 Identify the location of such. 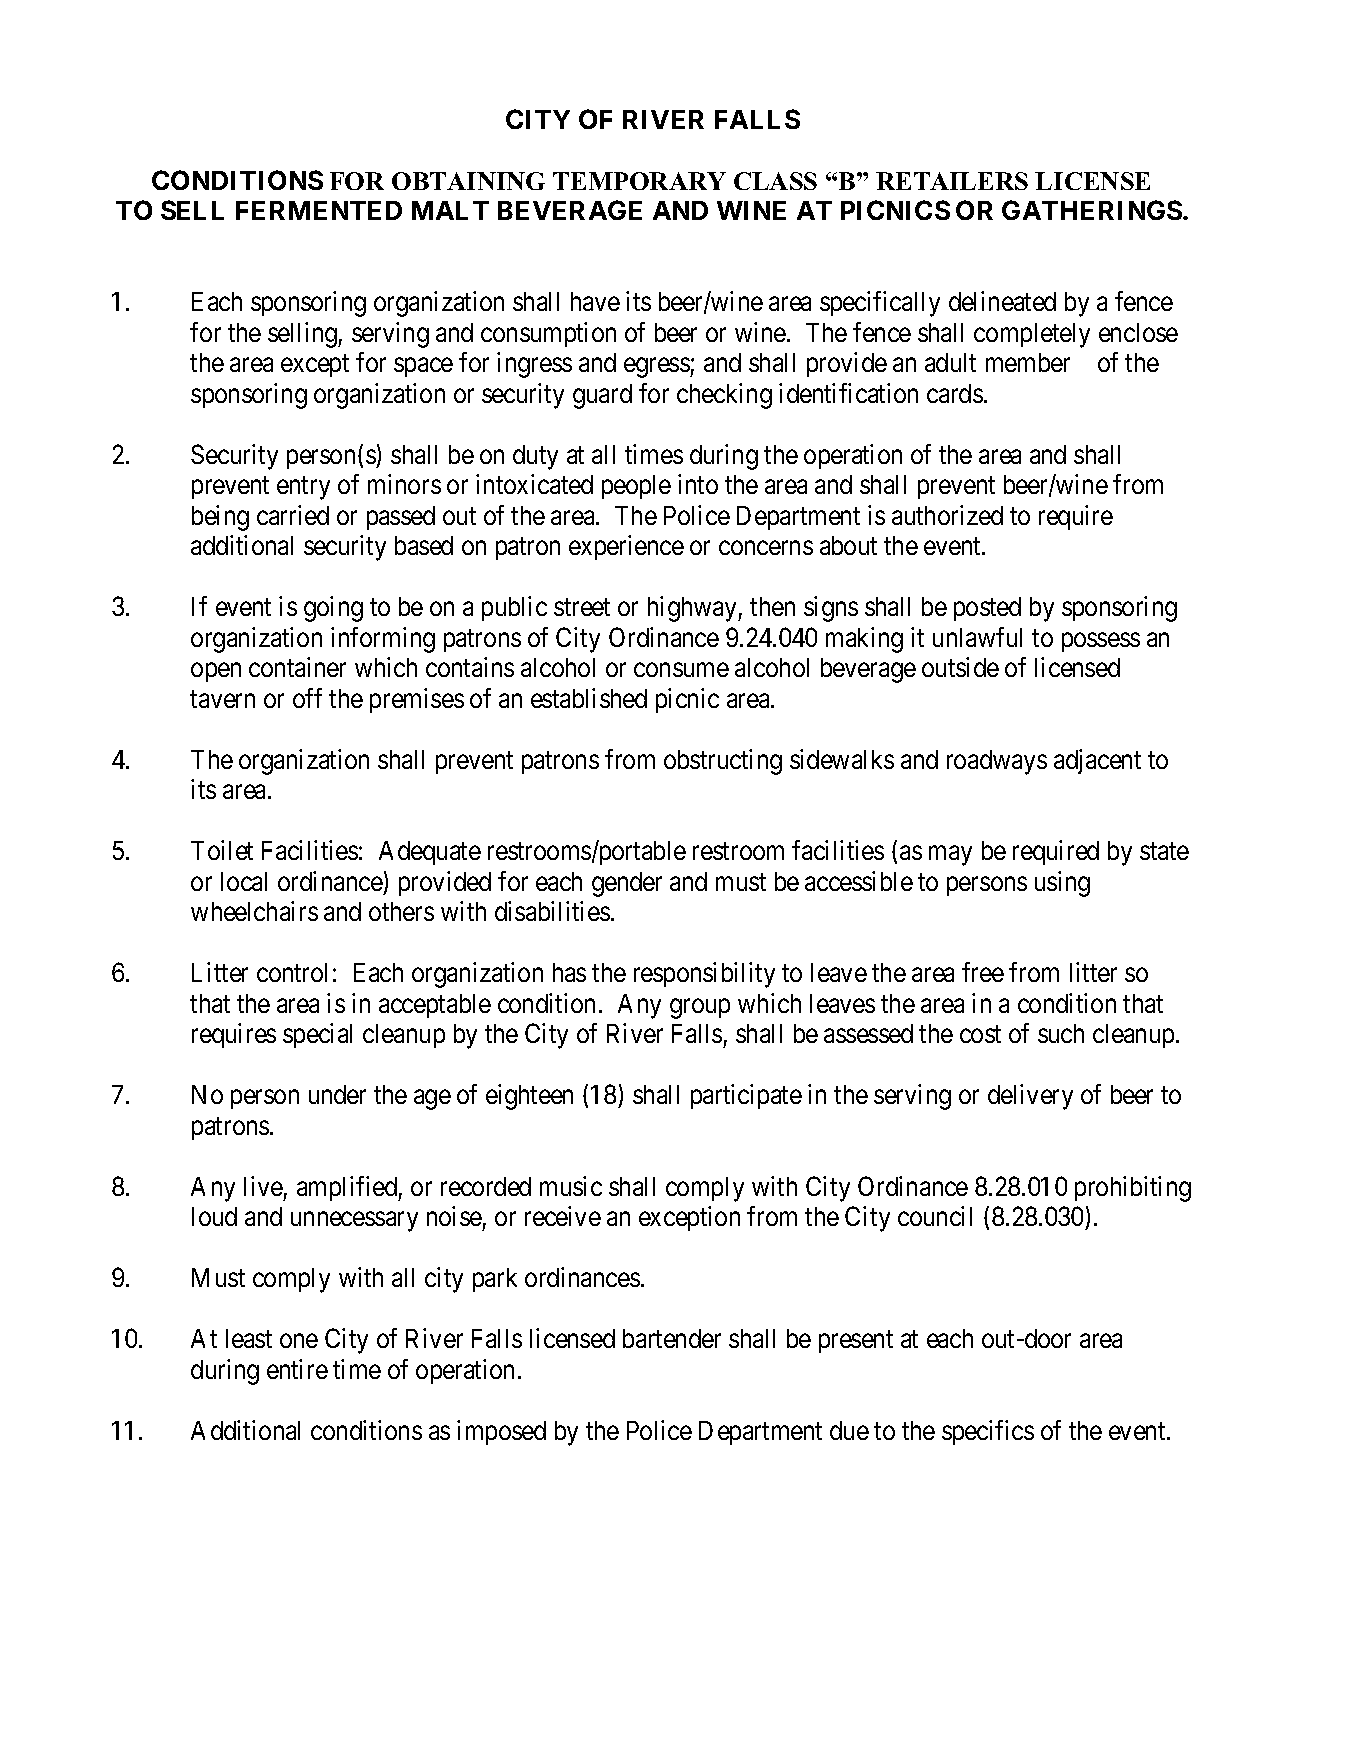
(1061, 1033).
